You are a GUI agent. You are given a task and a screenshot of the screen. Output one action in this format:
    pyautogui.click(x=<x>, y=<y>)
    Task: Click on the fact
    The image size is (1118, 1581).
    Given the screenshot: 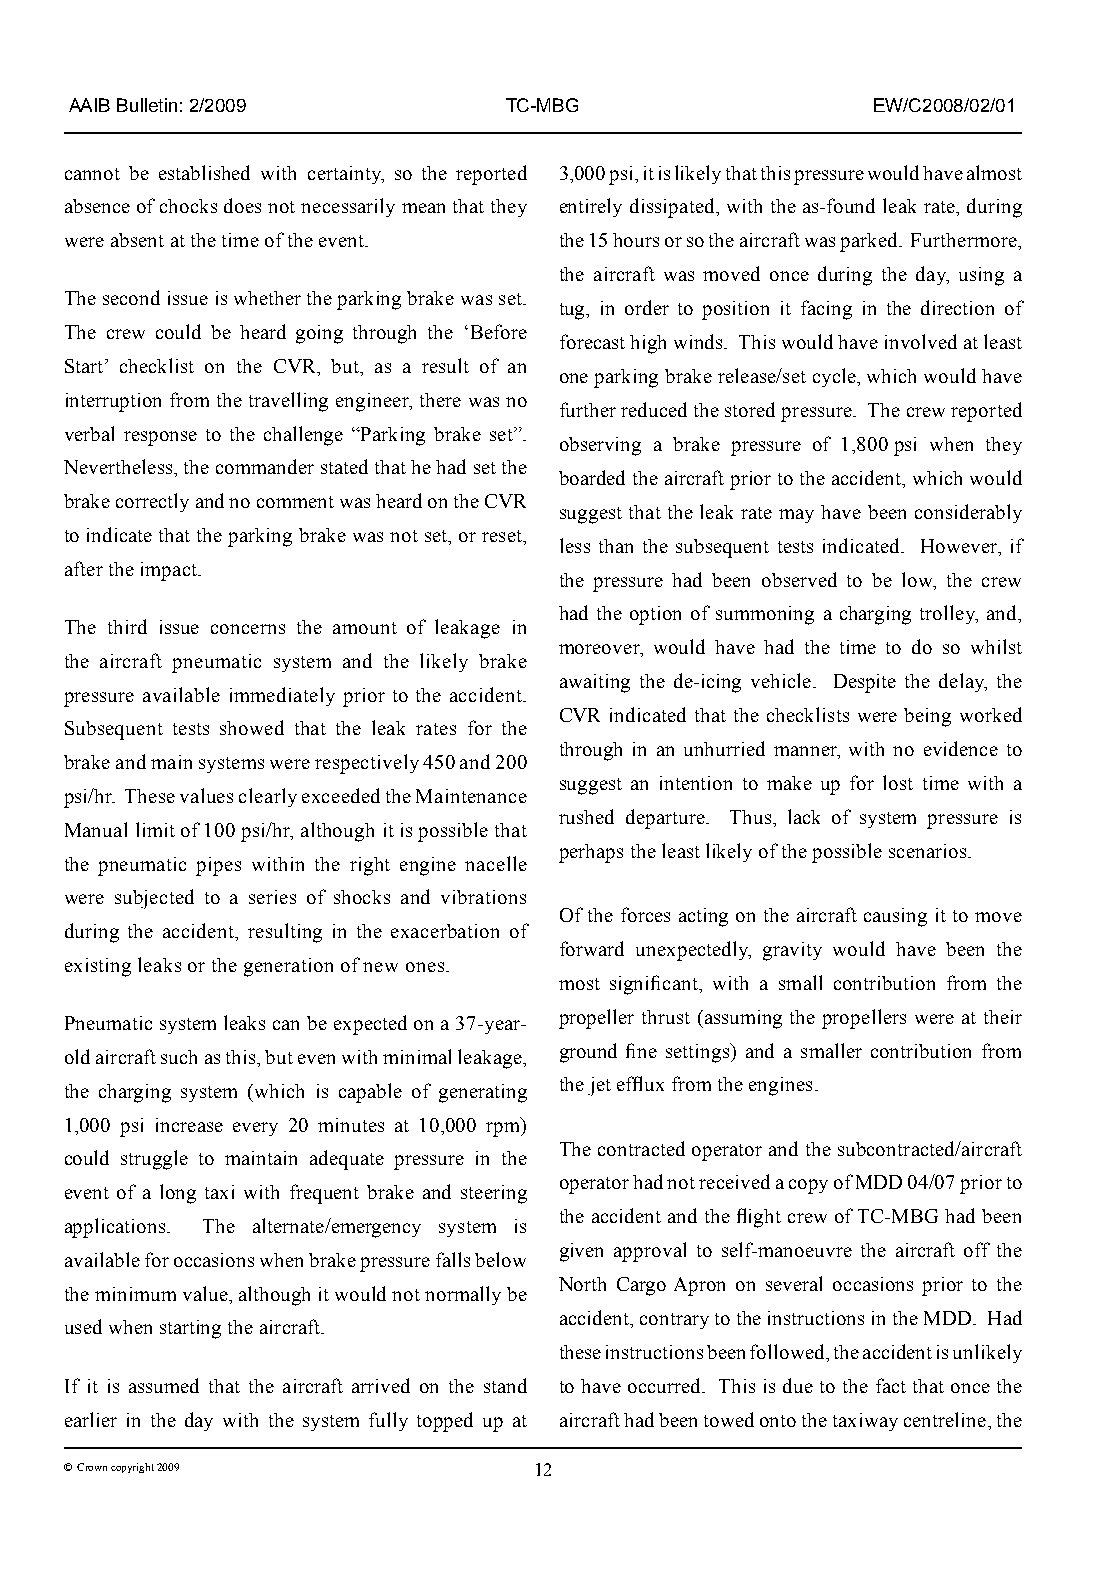 What is the action you would take?
    pyautogui.click(x=891, y=1385)
